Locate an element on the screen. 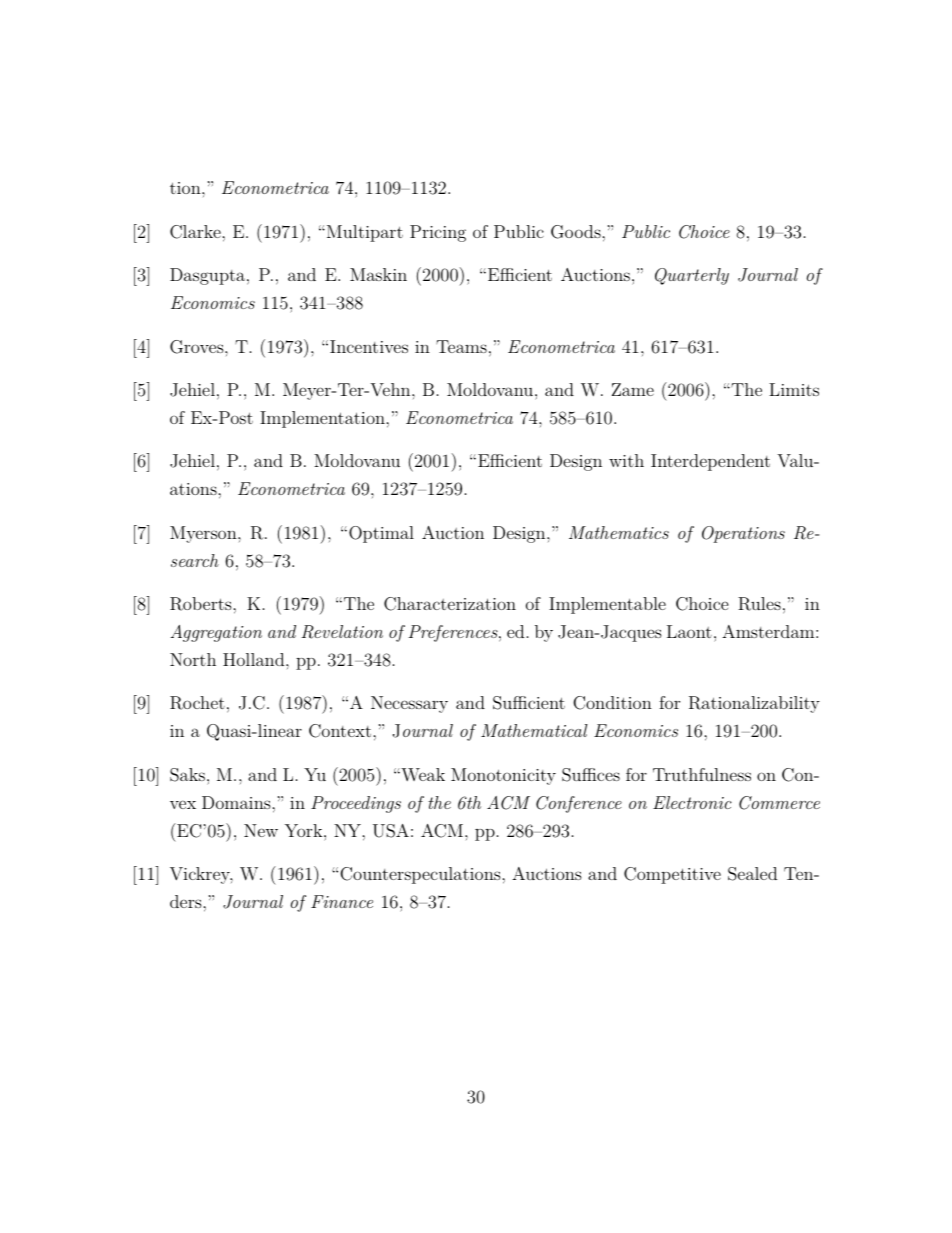  Holland is located at coordinates (255, 659).
